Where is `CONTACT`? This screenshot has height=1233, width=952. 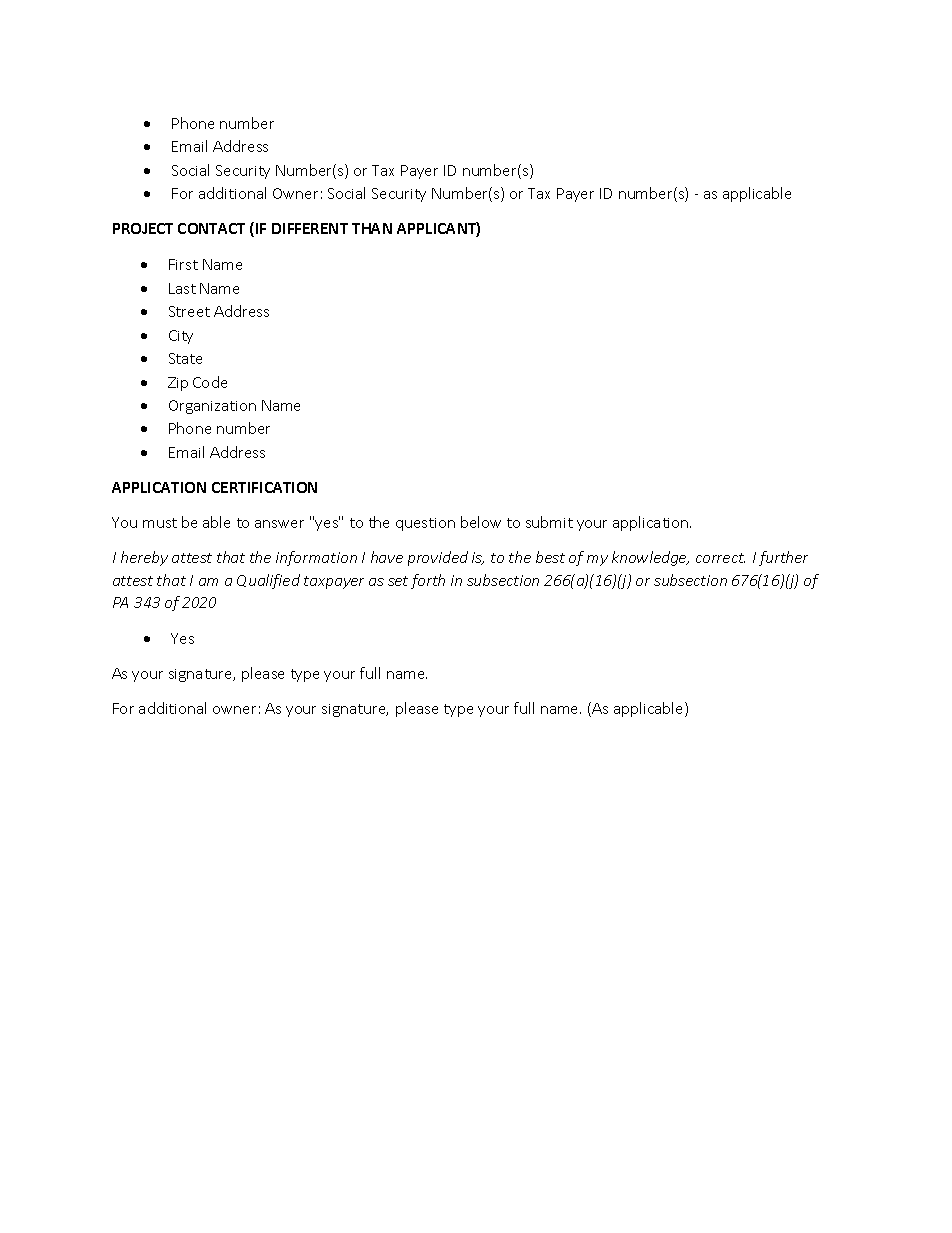 CONTACT is located at coordinates (211, 228).
